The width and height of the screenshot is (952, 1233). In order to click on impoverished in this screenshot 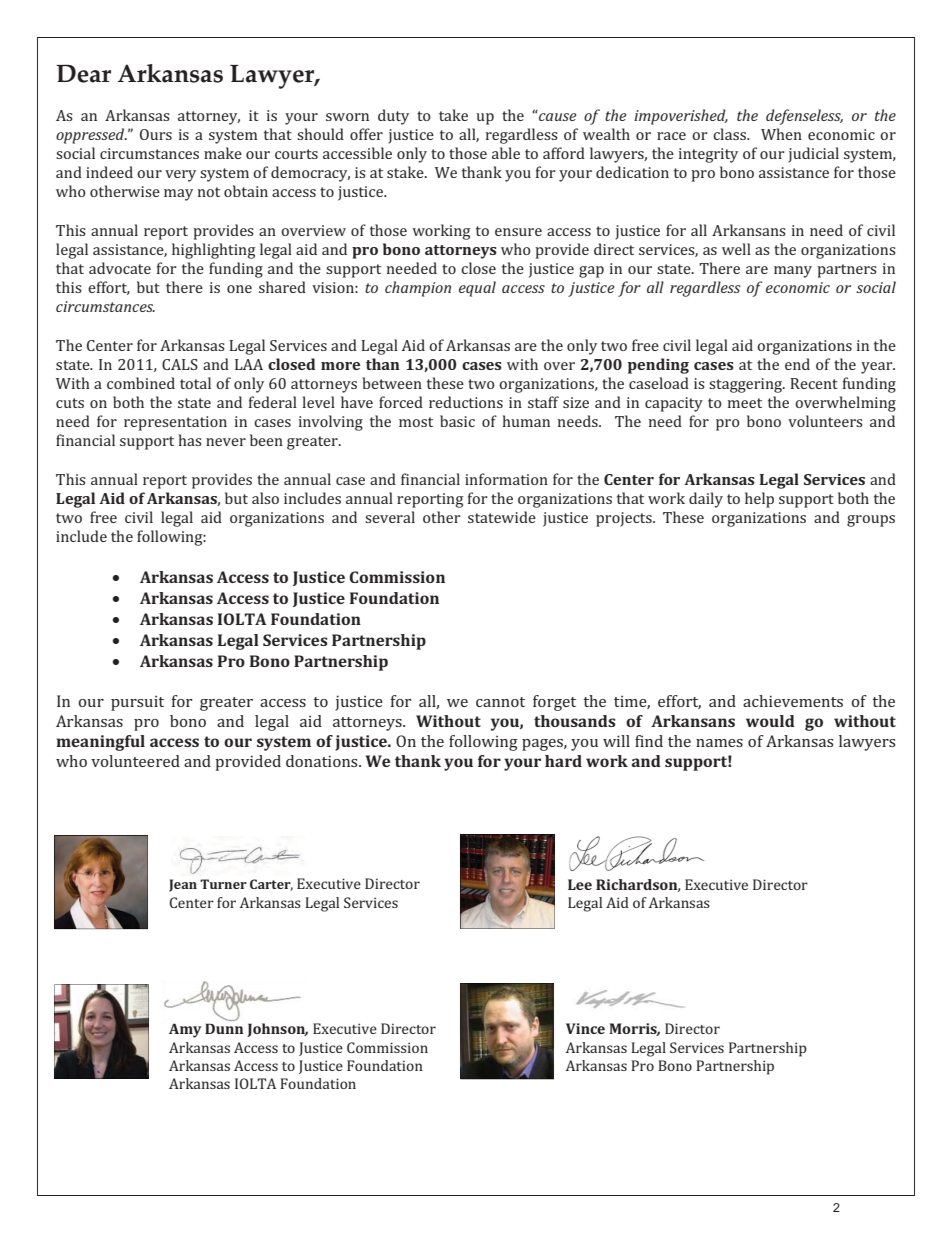, I will do `click(681, 117)`.
